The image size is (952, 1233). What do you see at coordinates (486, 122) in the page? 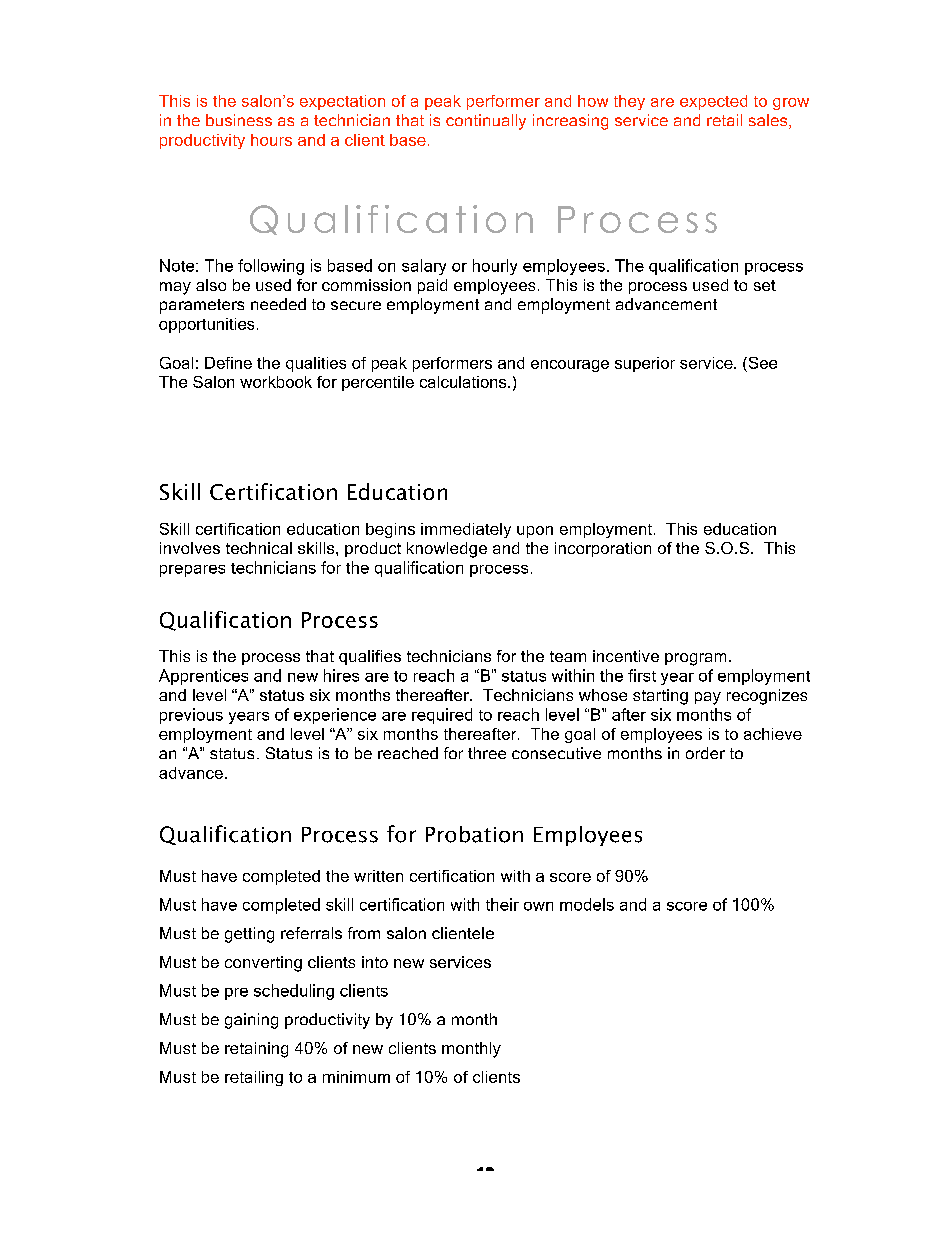
I see `continually` at bounding box center [486, 122].
